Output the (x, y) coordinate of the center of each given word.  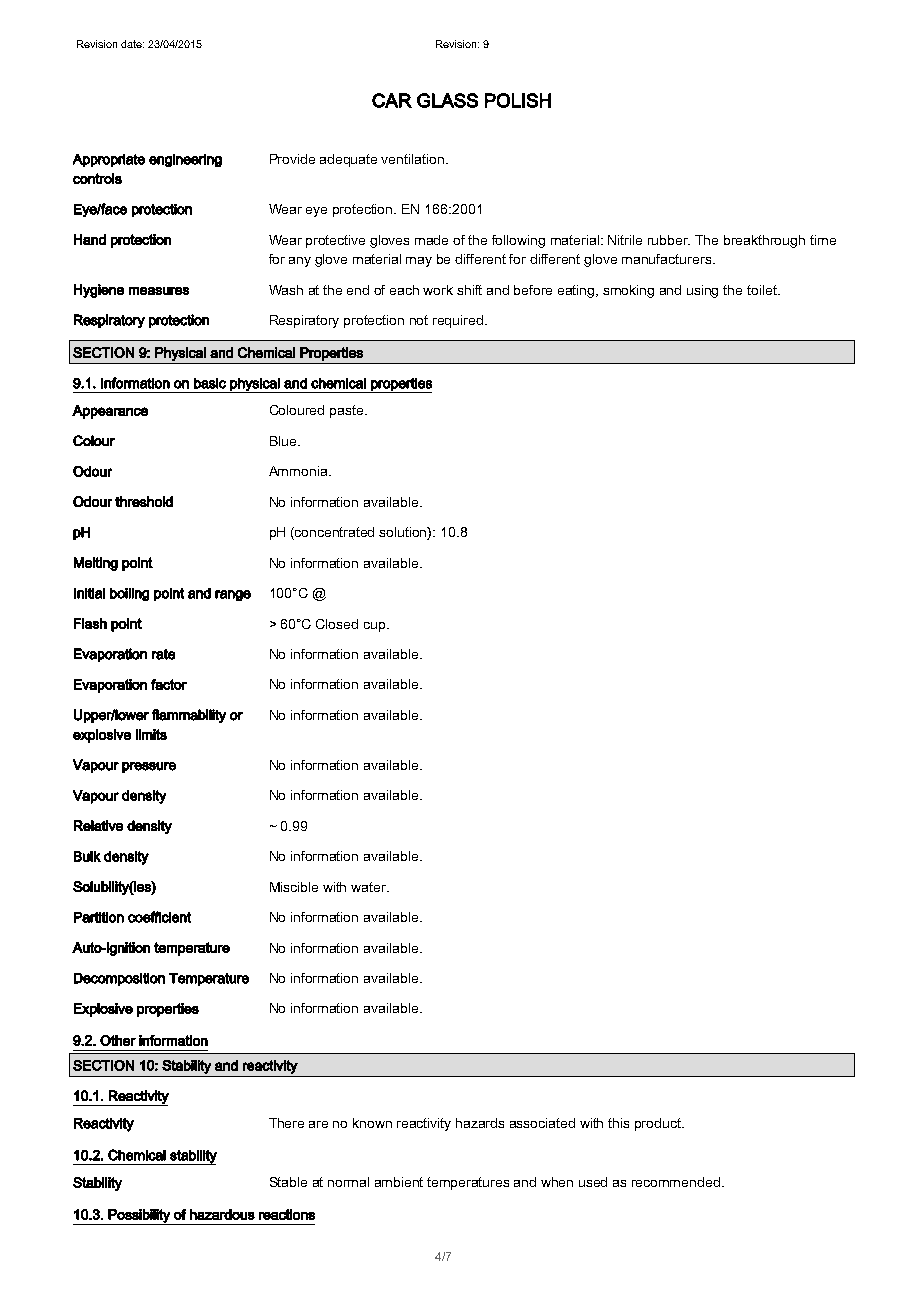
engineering (185, 160)
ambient (399, 1182)
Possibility (139, 1217)
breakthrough (764, 241)
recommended (676, 1182)
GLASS (447, 100)
